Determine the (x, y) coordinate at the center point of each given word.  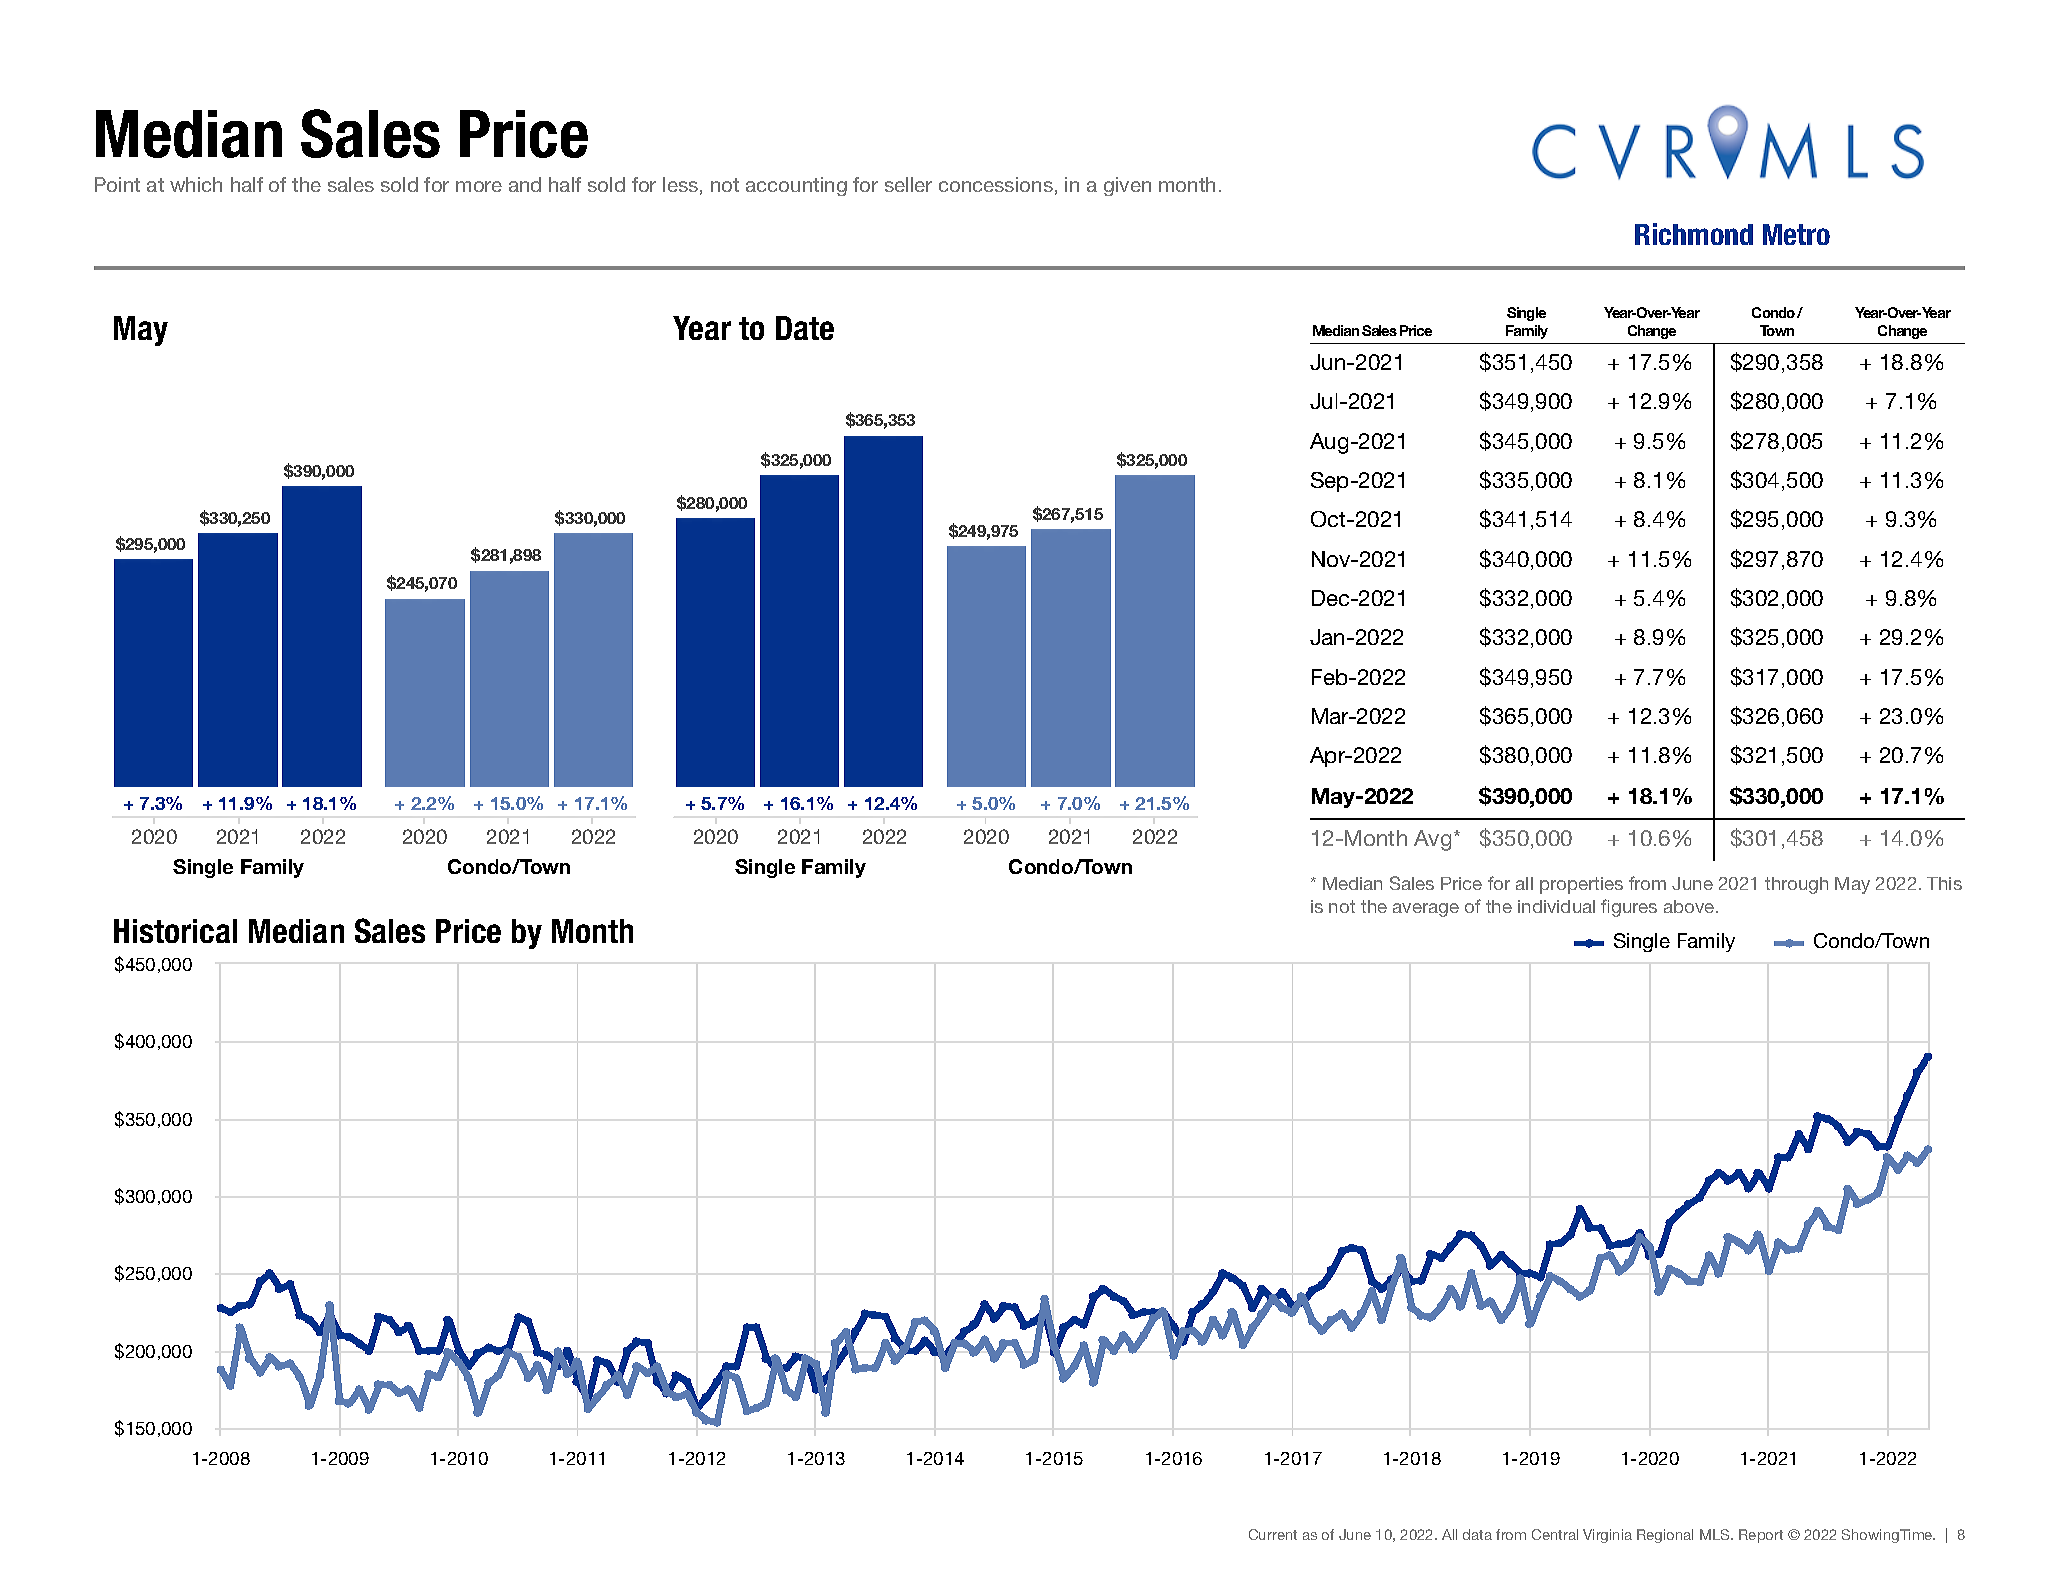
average (1426, 910)
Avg (1432, 840)
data (1477, 1534)
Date (805, 328)
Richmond (1694, 234)
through (1796, 885)
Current (1273, 1534)
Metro (1796, 234)
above (1690, 906)
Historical (175, 931)
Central (1555, 1534)
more (479, 186)
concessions (996, 184)
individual (1556, 906)
